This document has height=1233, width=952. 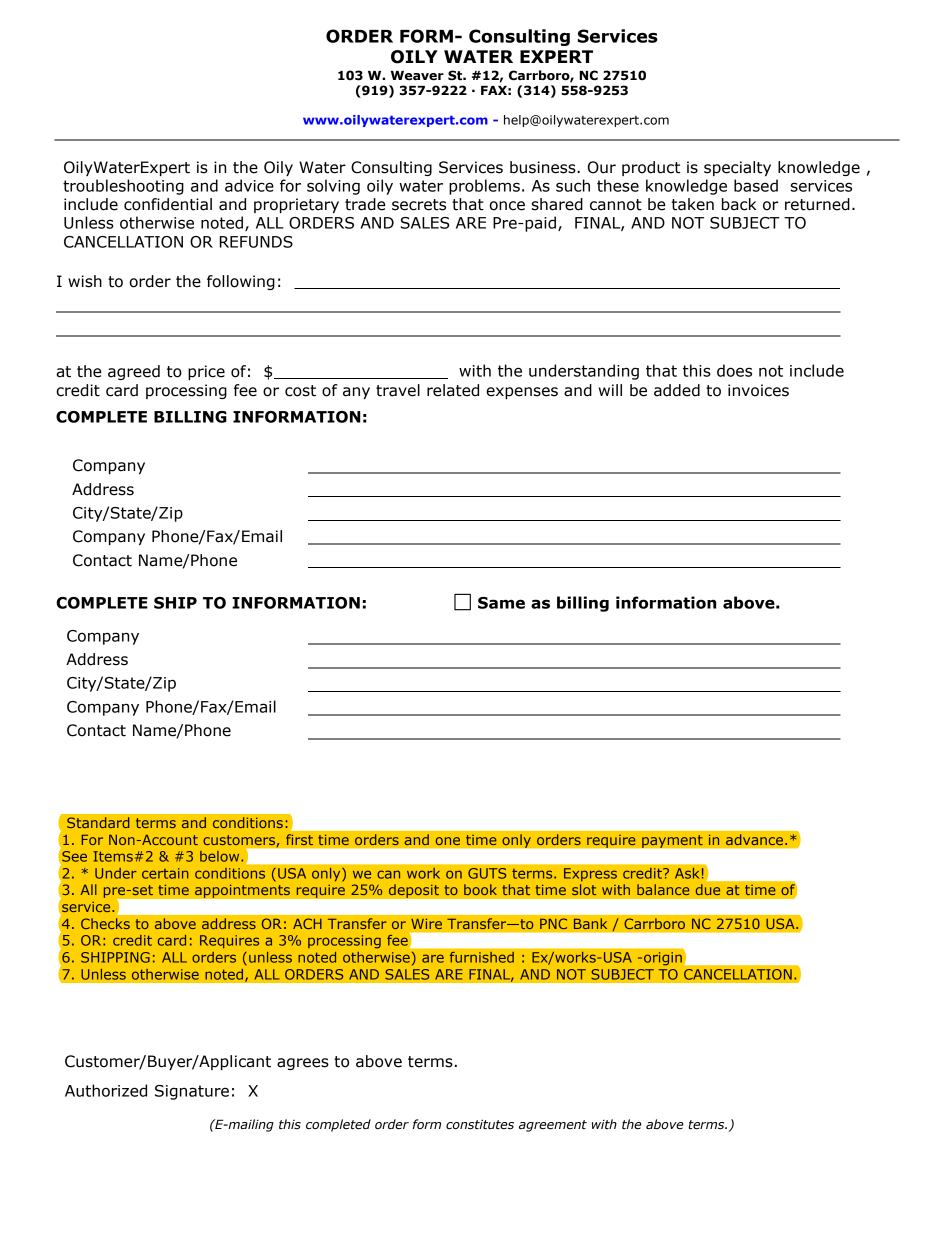 I want to click on Weaver, so click(x=417, y=76).
